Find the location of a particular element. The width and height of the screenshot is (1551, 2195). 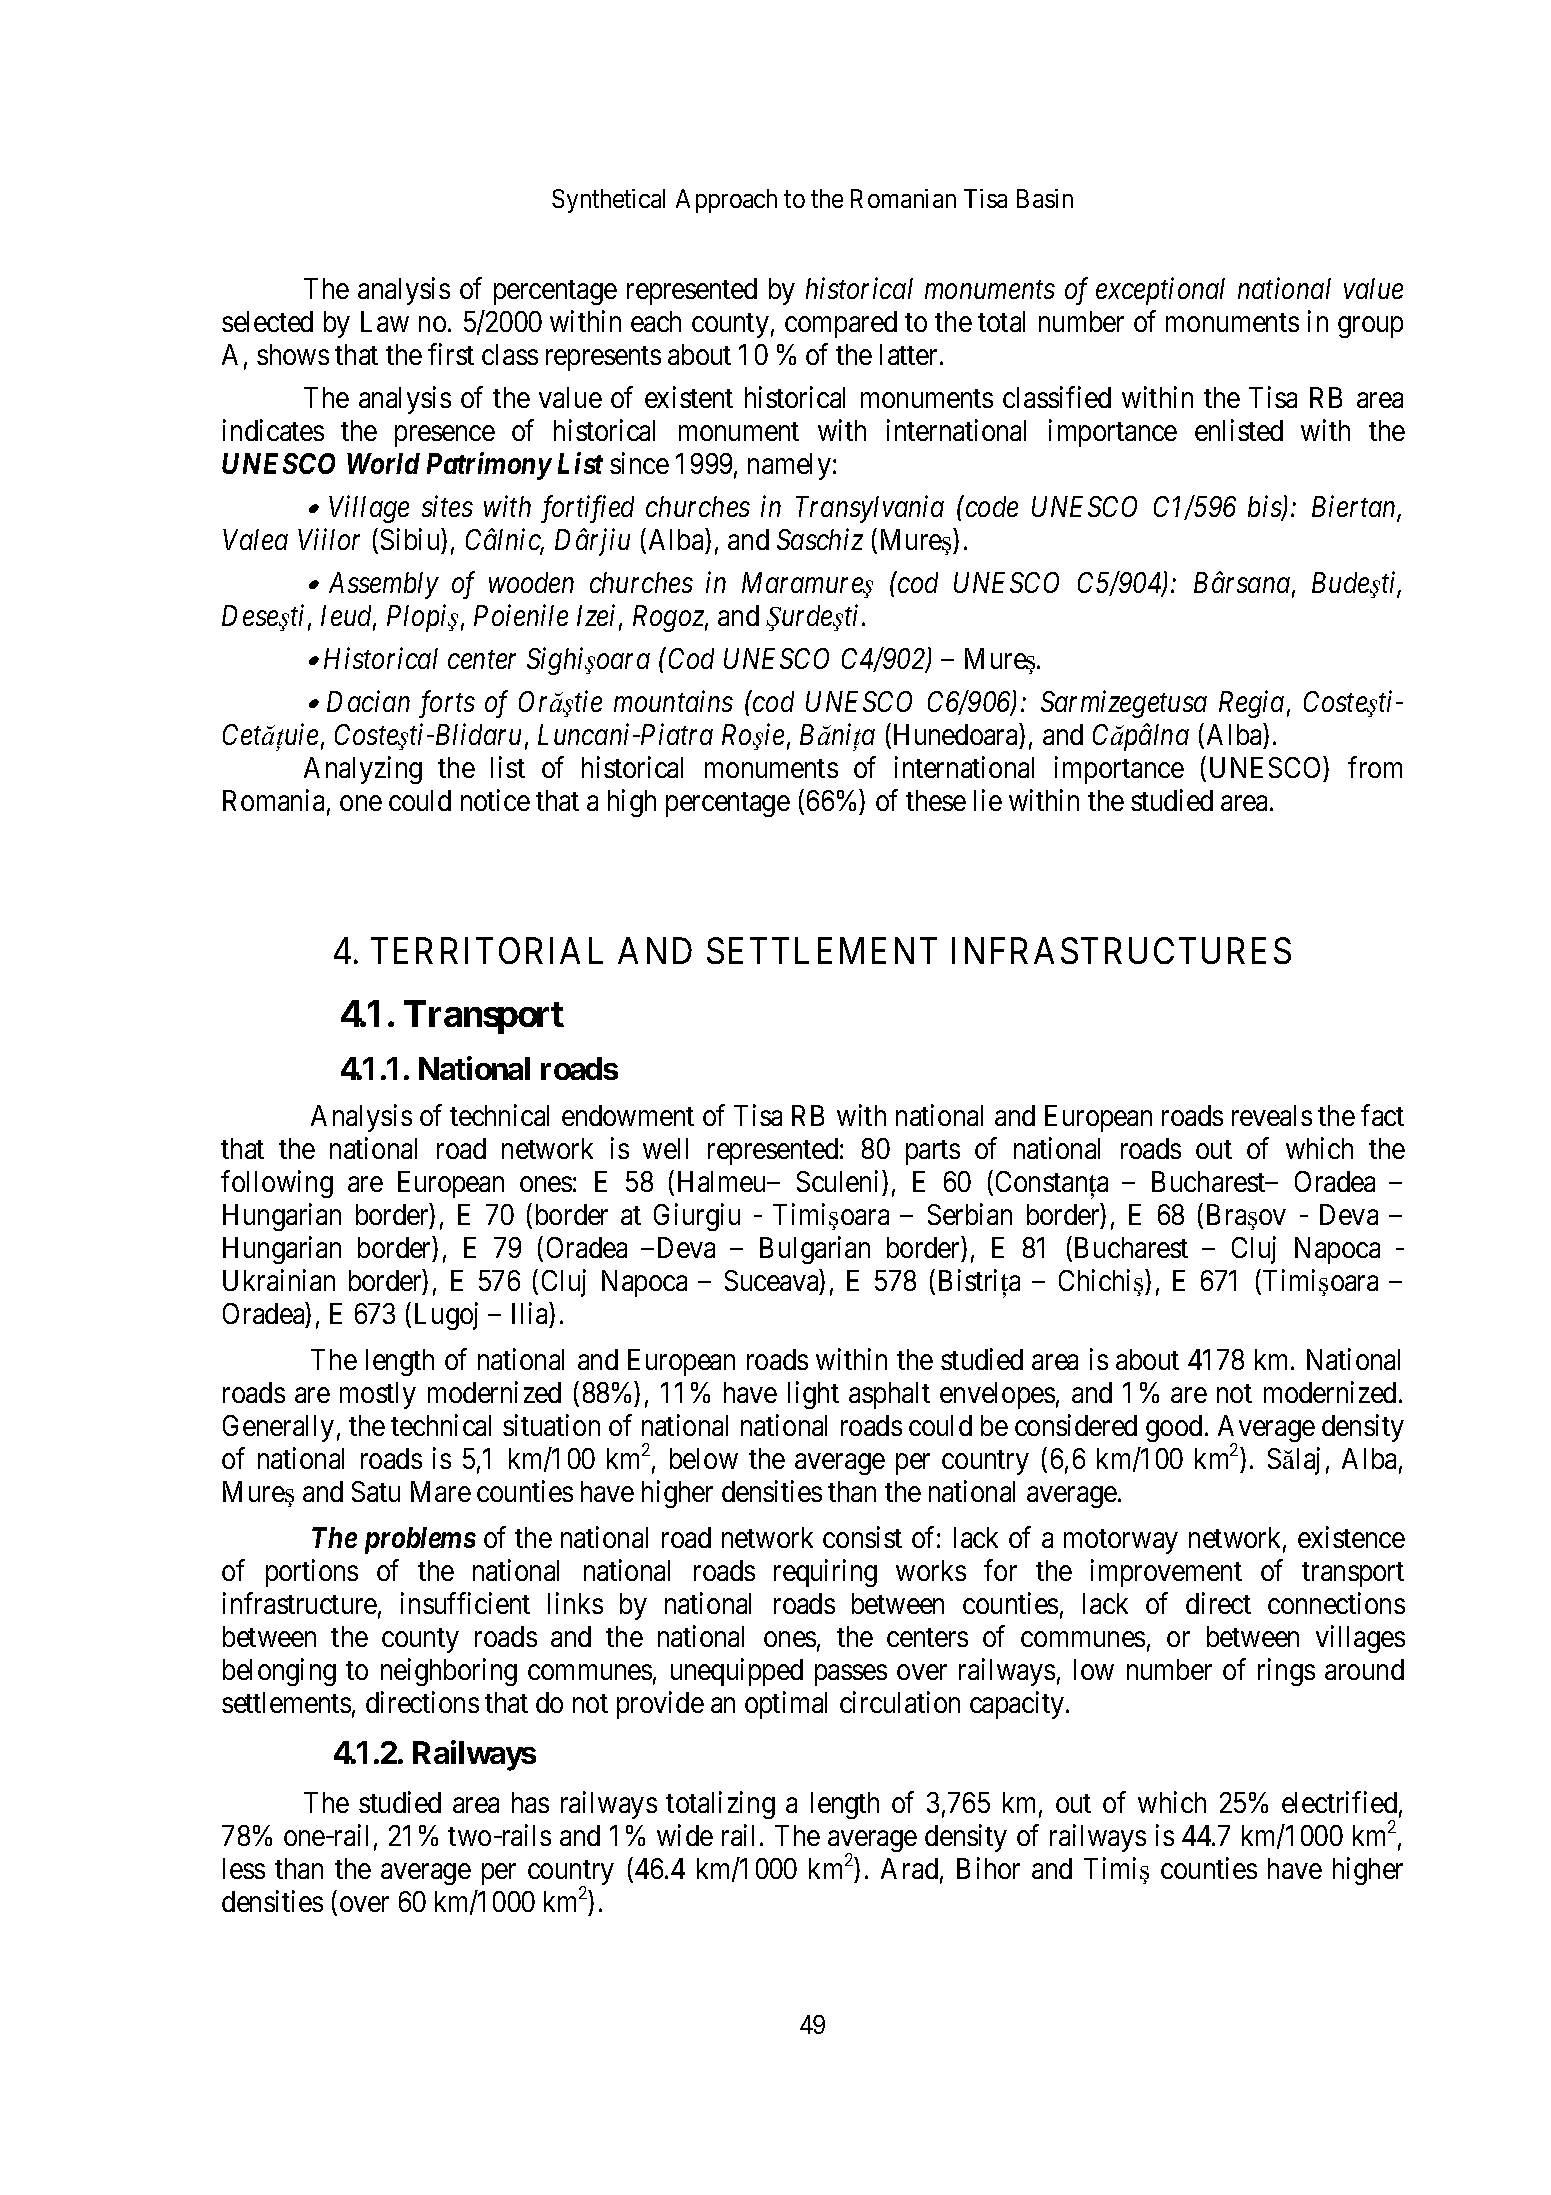

Regia is located at coordinates (1251, 704).
